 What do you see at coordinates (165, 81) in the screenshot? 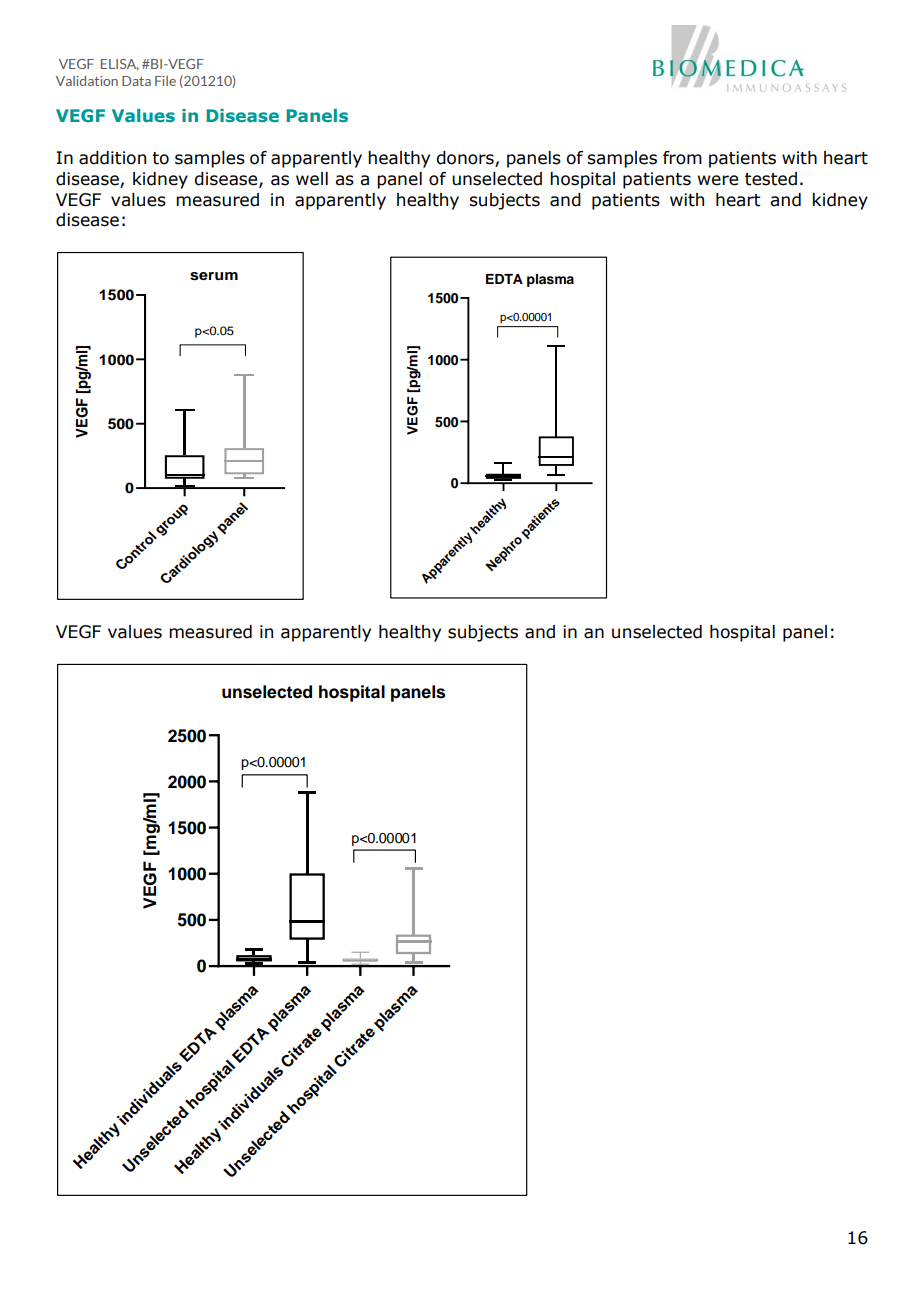
I see `File` at bounding box center [165, 81].
